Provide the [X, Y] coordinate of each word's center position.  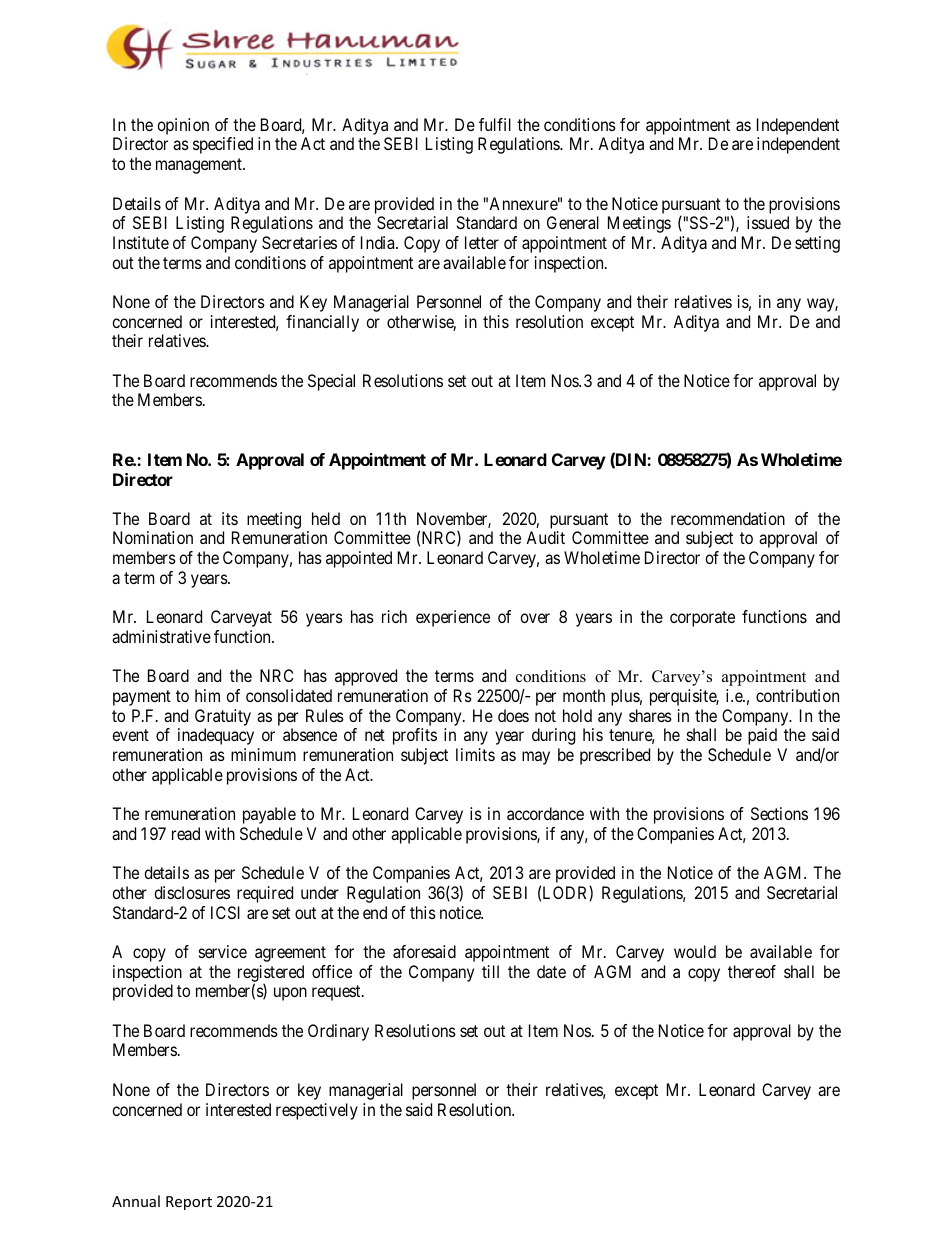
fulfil [495, 124]
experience [453, 618]
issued [768, 222]
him [207, 695]
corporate [702, 619]
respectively [317, 1111]
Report [189, 1203]
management [200, 166]
